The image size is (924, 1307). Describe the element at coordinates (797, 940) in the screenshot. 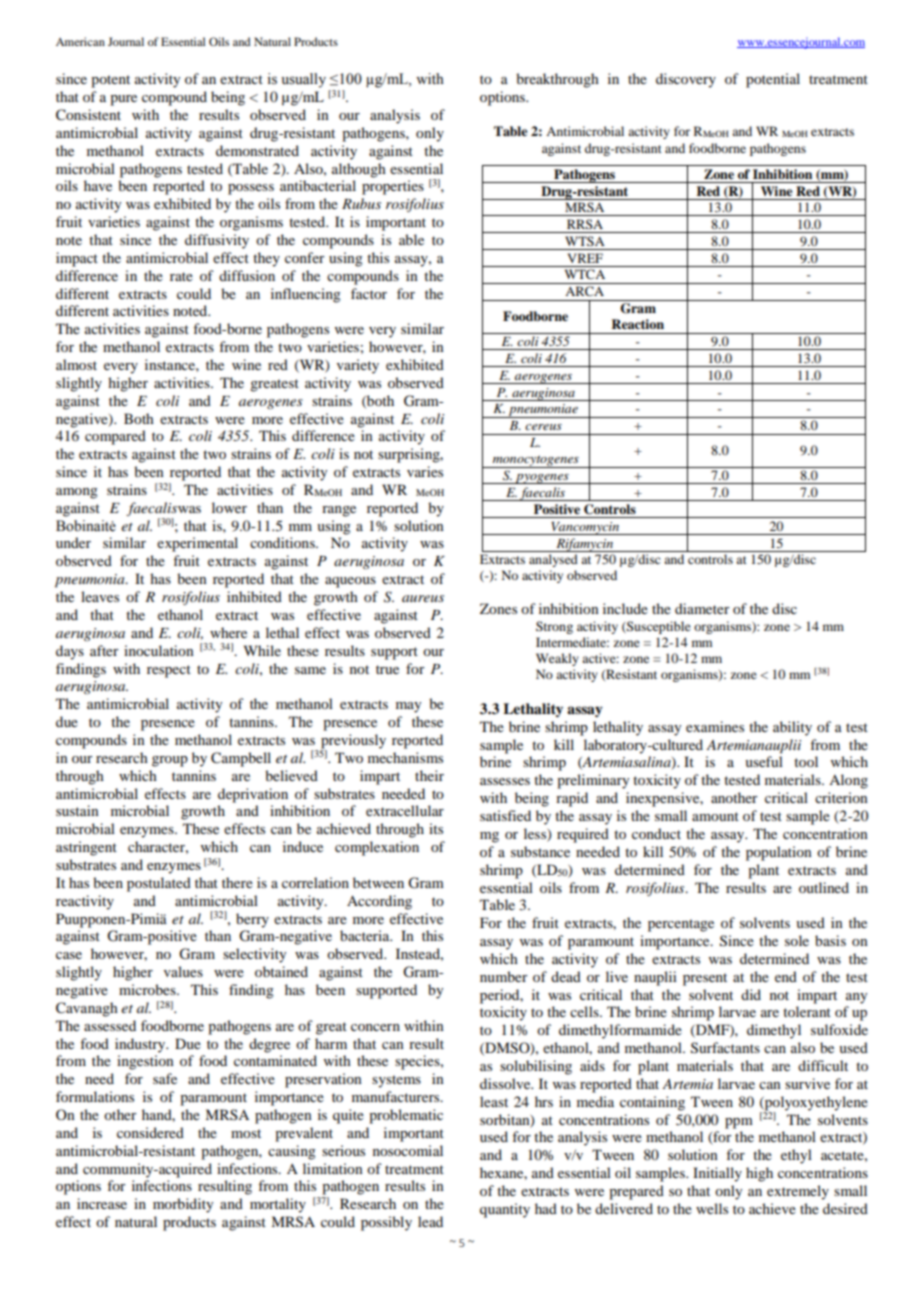

I see `sole` at that location.
